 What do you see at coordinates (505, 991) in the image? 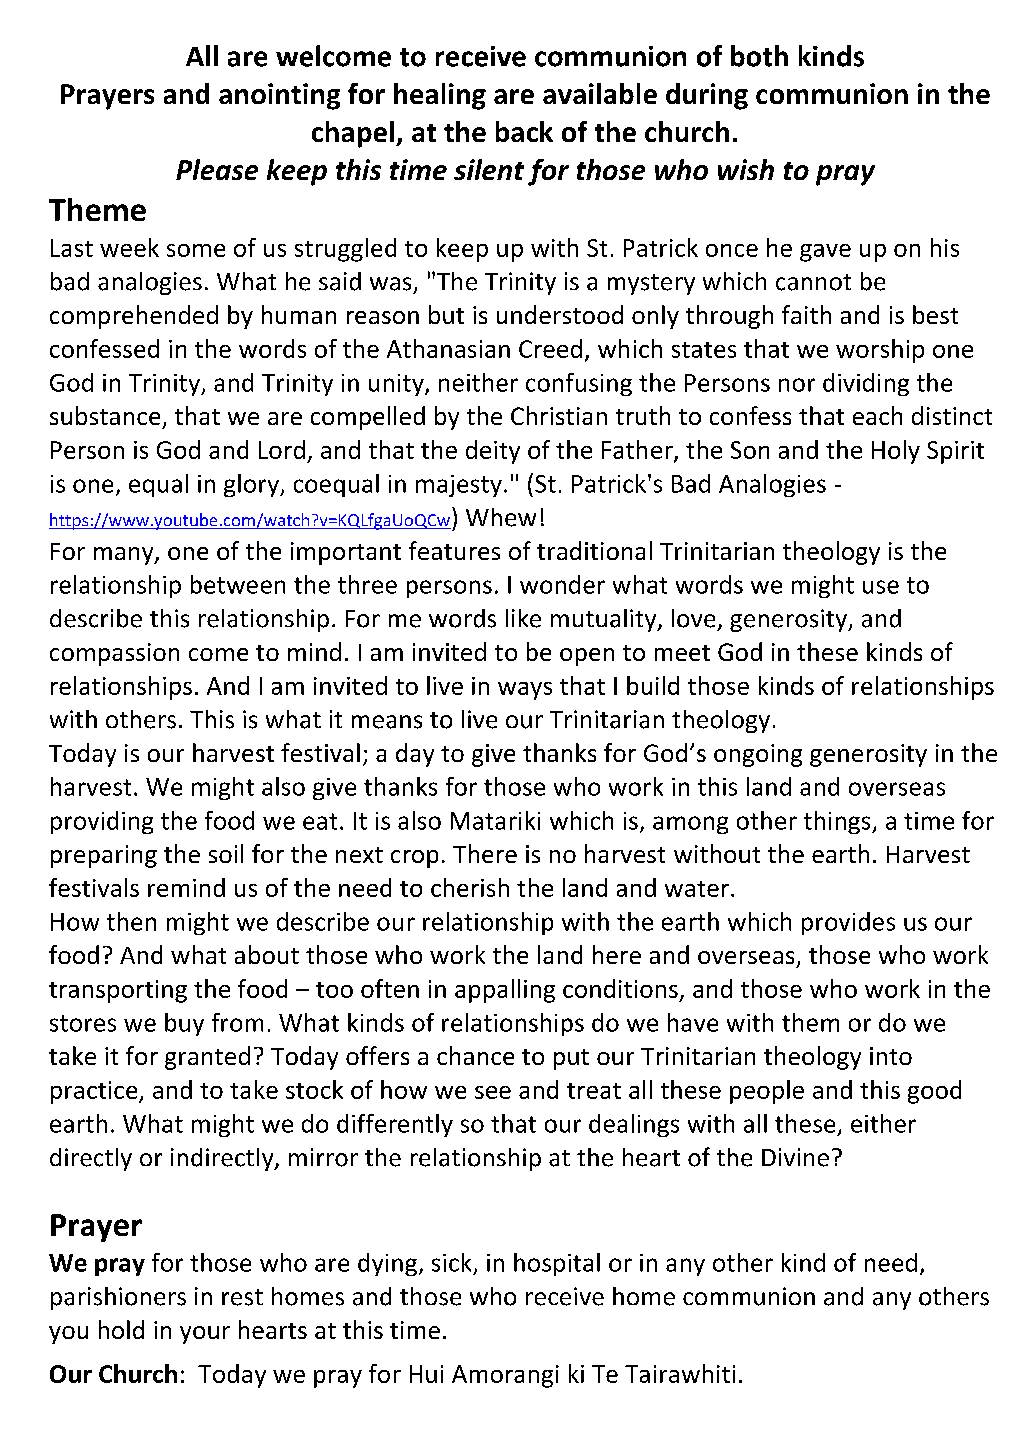
I see `appalling` at bounding box center [505, 991].
